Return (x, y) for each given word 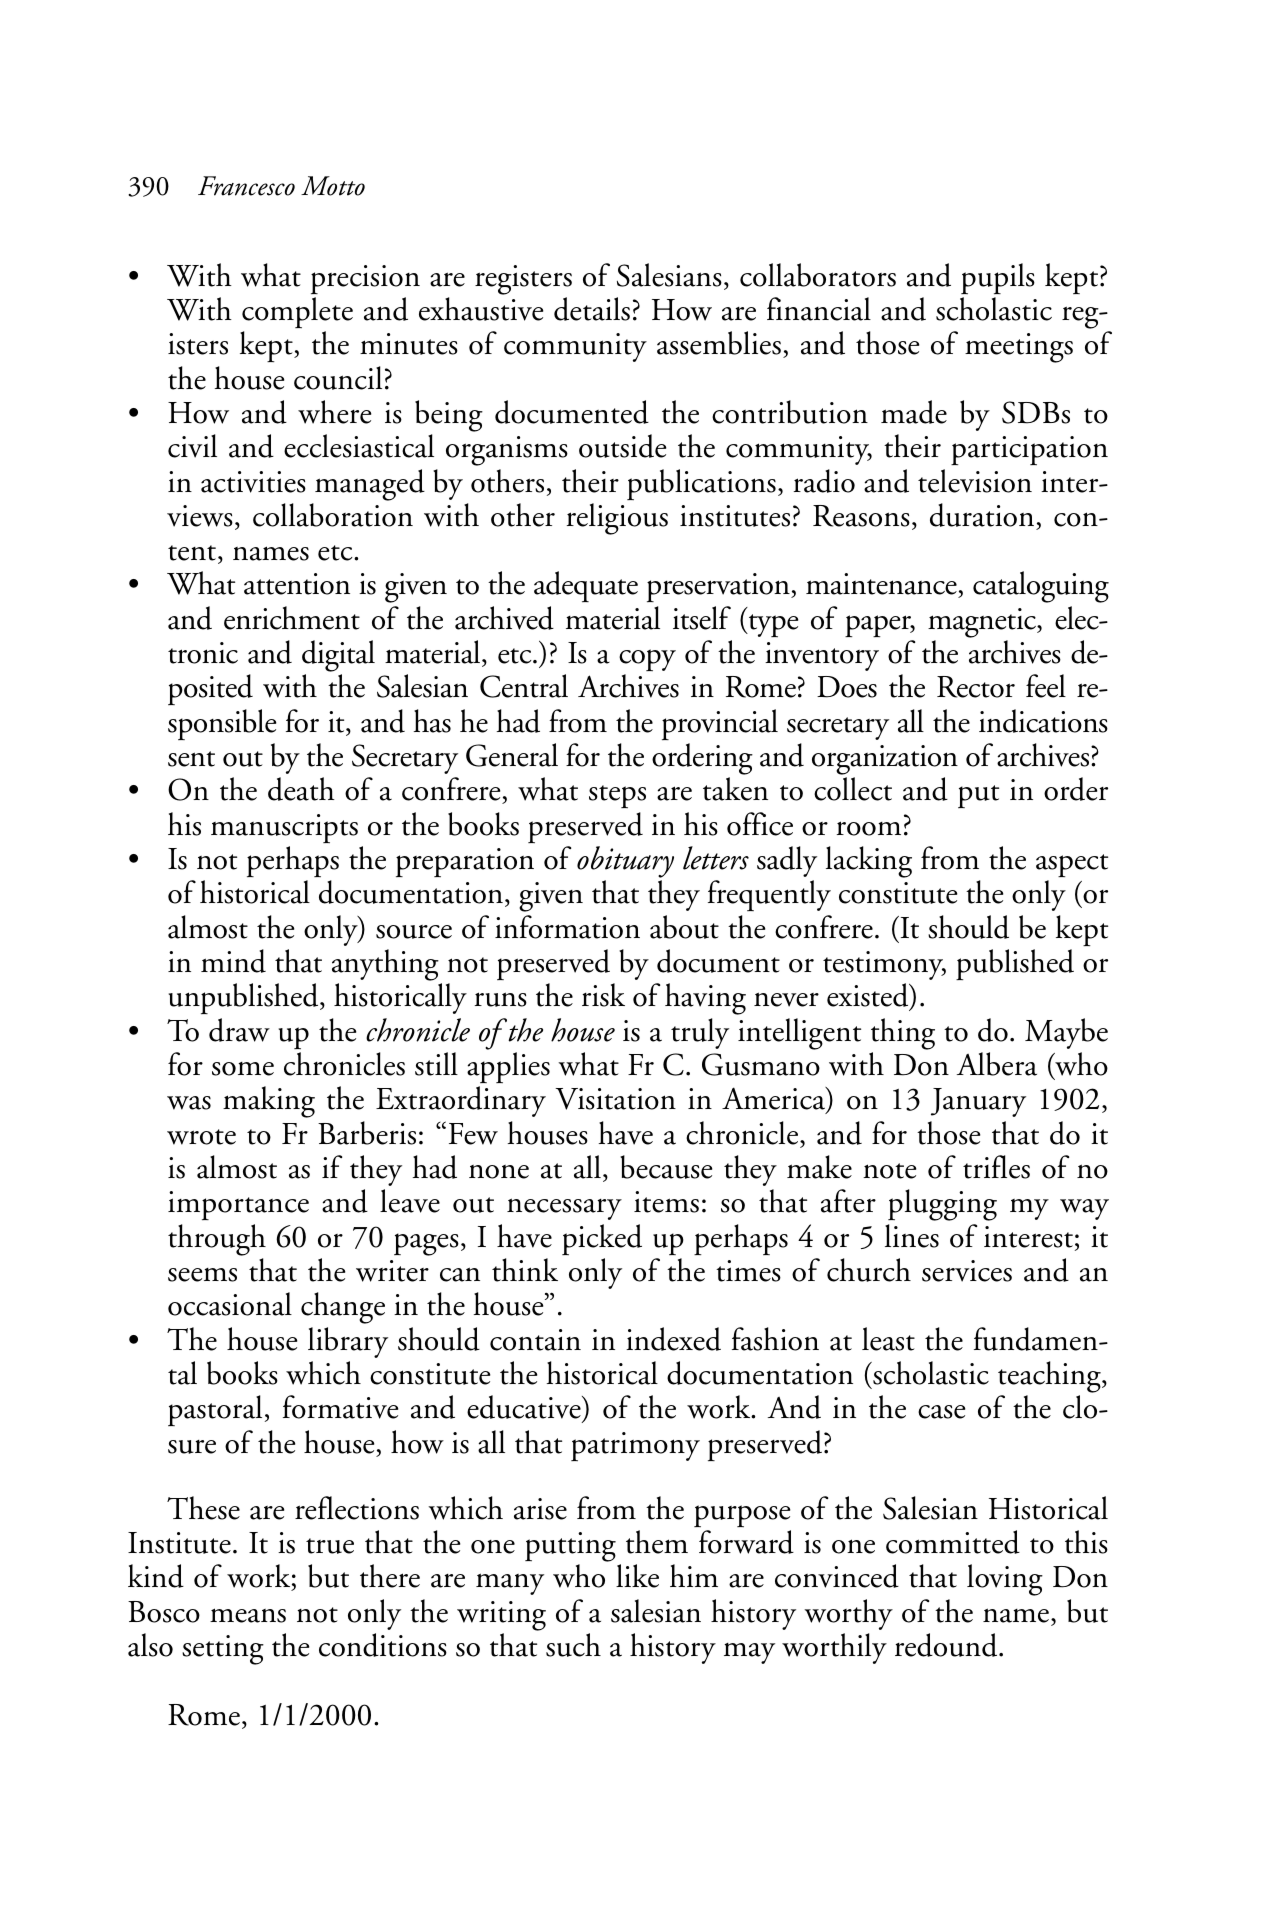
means (248, 1615)
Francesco (246, 186)
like (637, 1576)
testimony (884, 965)
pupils (998, 278)
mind (233, 961)
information (567, 927)
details (592, 309)
